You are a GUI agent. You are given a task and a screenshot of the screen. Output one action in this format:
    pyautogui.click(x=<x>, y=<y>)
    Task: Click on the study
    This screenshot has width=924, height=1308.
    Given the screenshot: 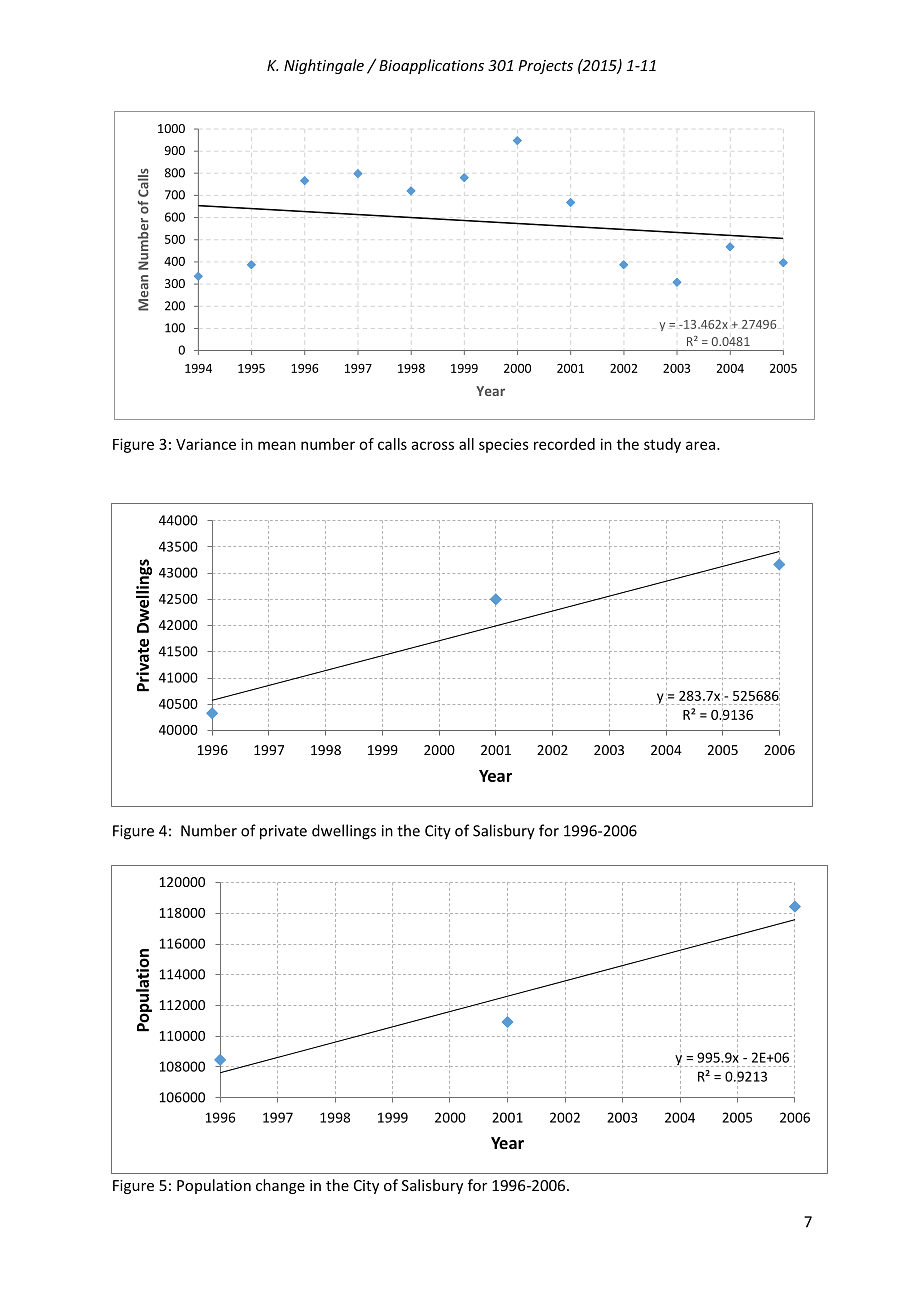 What is the action you would take?
    pyautogui.click(x=662, y=445)
